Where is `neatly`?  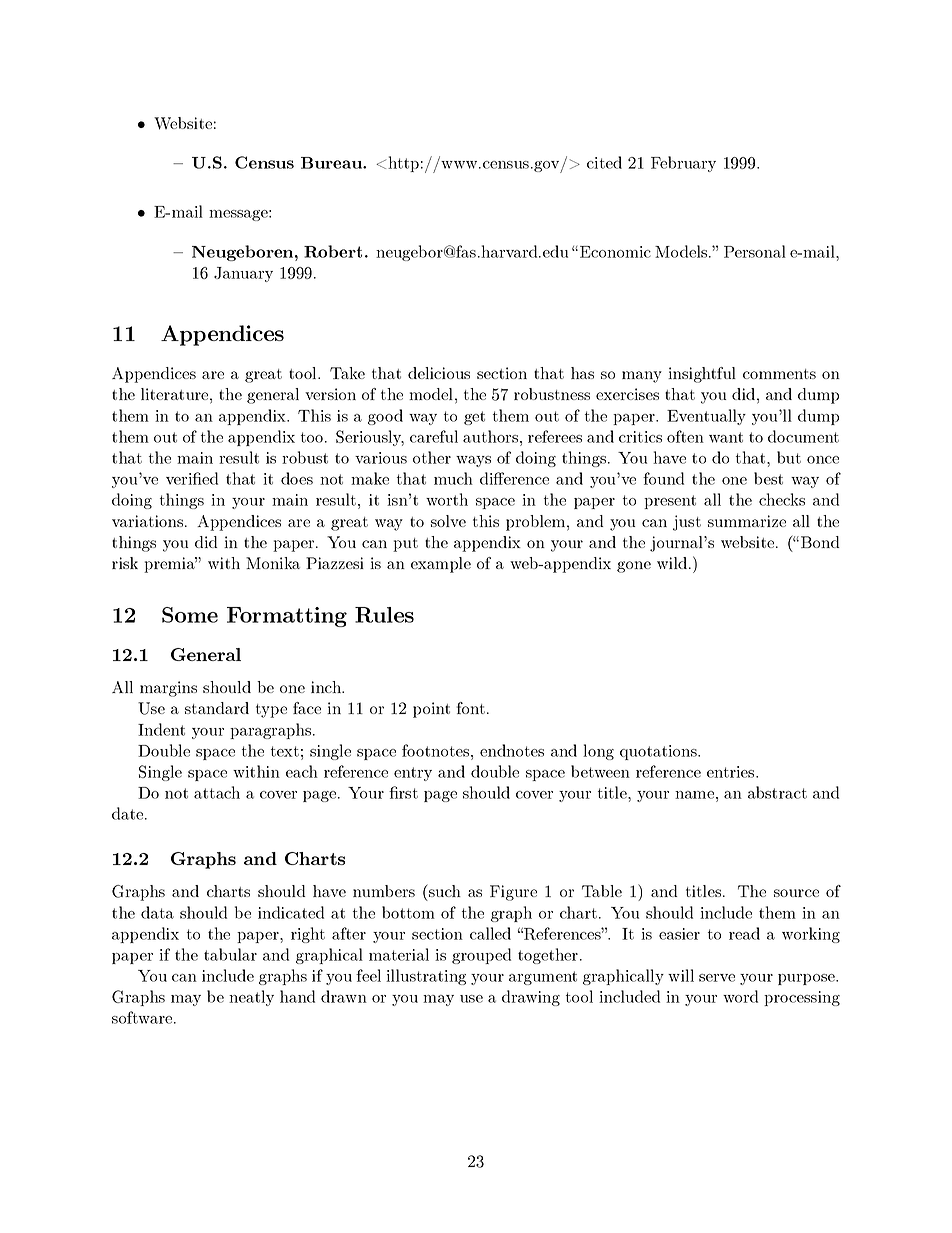
neatly is located at coordinates (251, 998).
